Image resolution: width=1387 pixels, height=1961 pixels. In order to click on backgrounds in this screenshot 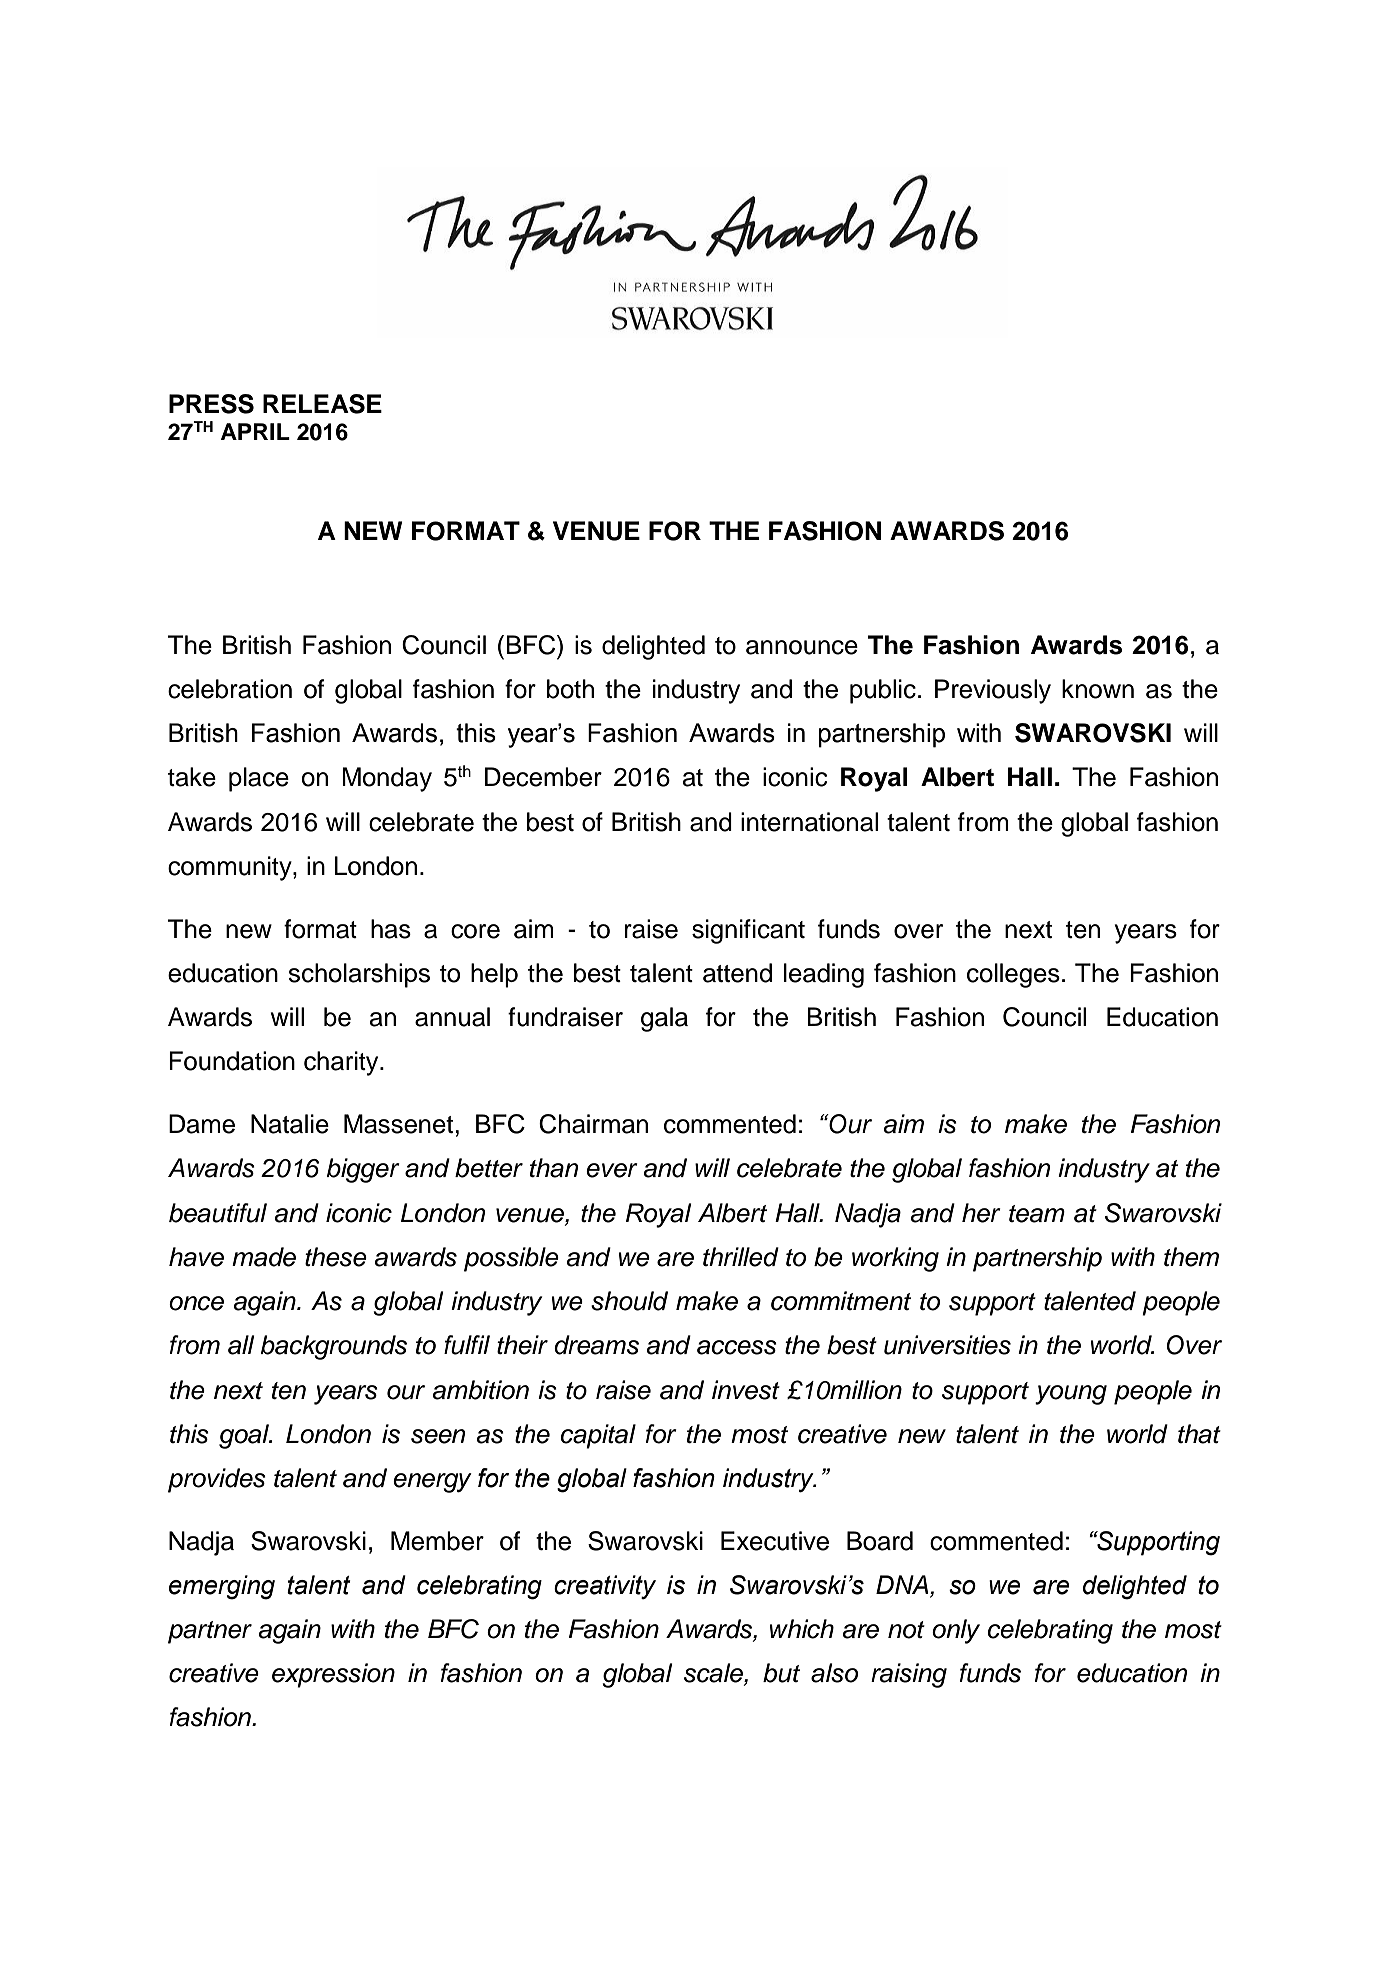, I will do `click(334, 1347)`.
